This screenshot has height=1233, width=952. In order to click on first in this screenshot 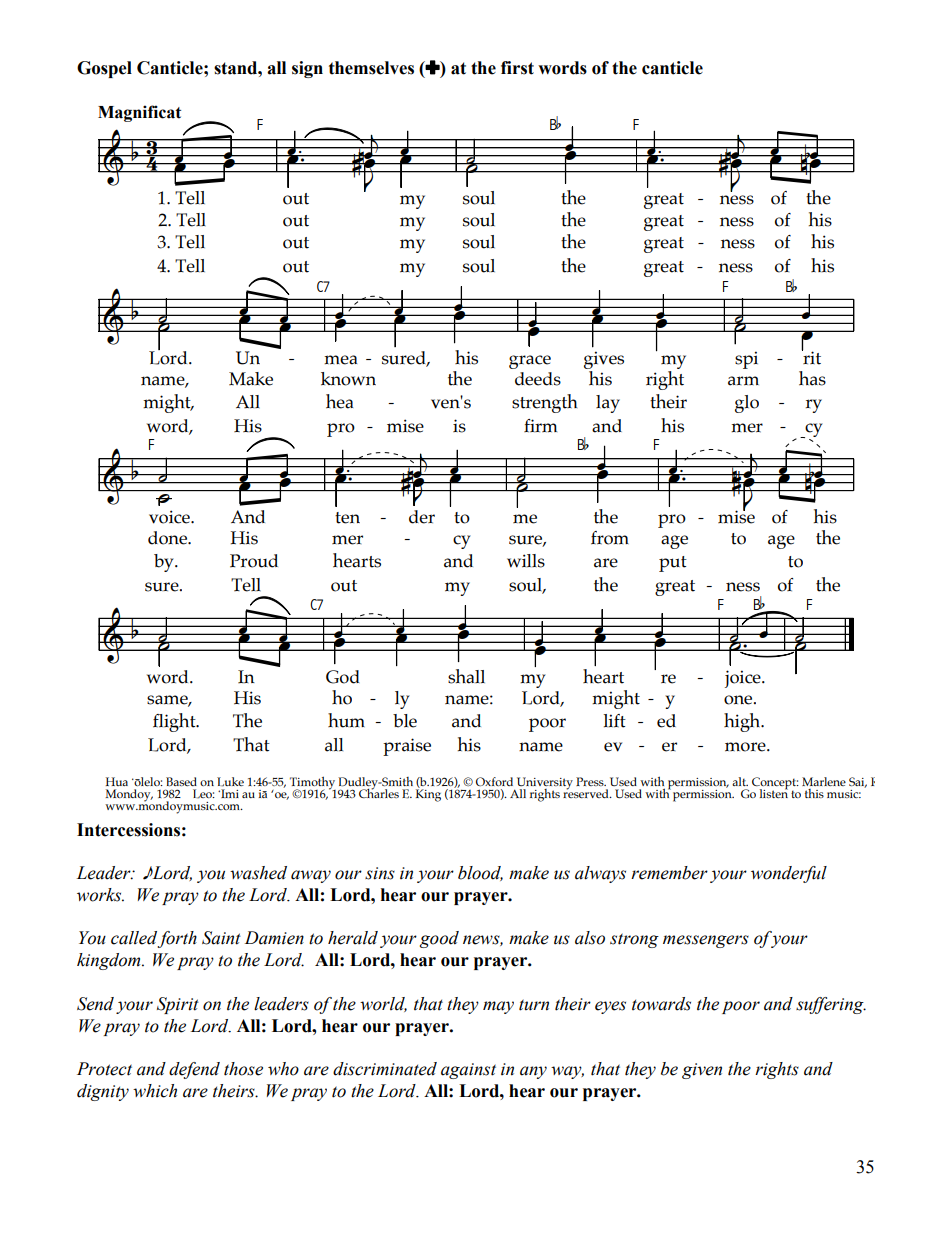, I will do `click(517, 68)`.
